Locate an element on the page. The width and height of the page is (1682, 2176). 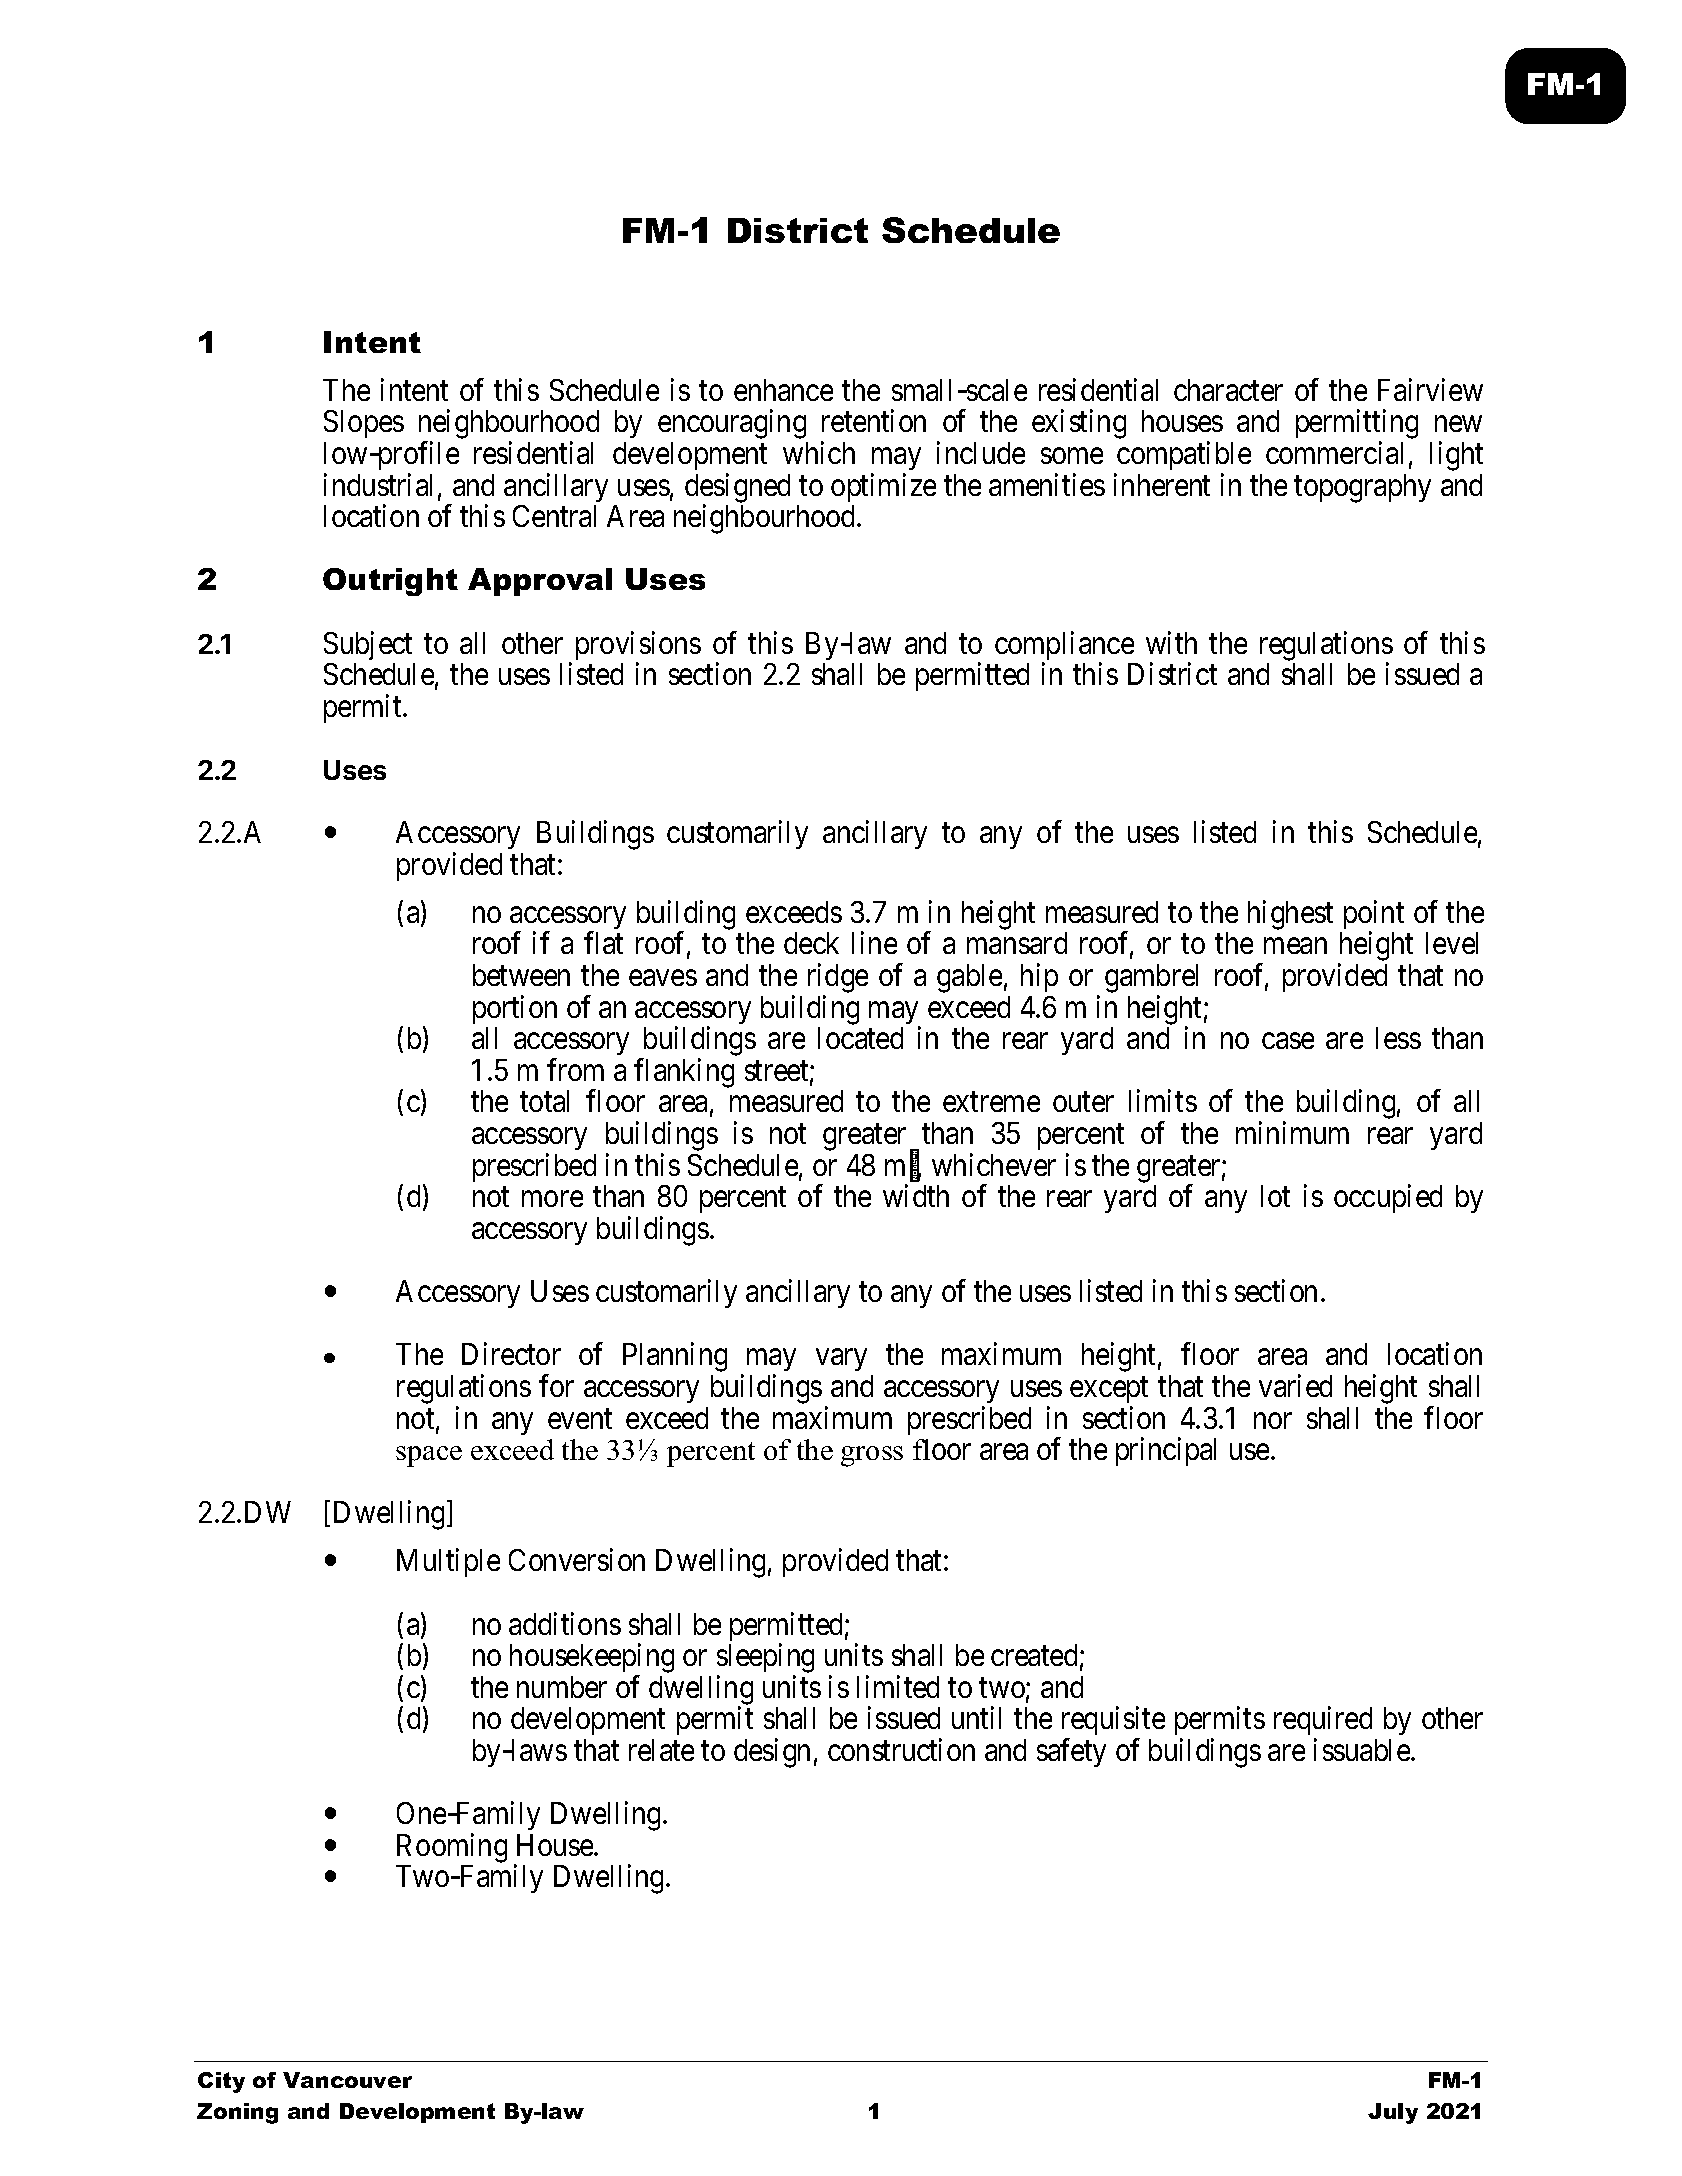
retention is located at coordinates (874, 421).
